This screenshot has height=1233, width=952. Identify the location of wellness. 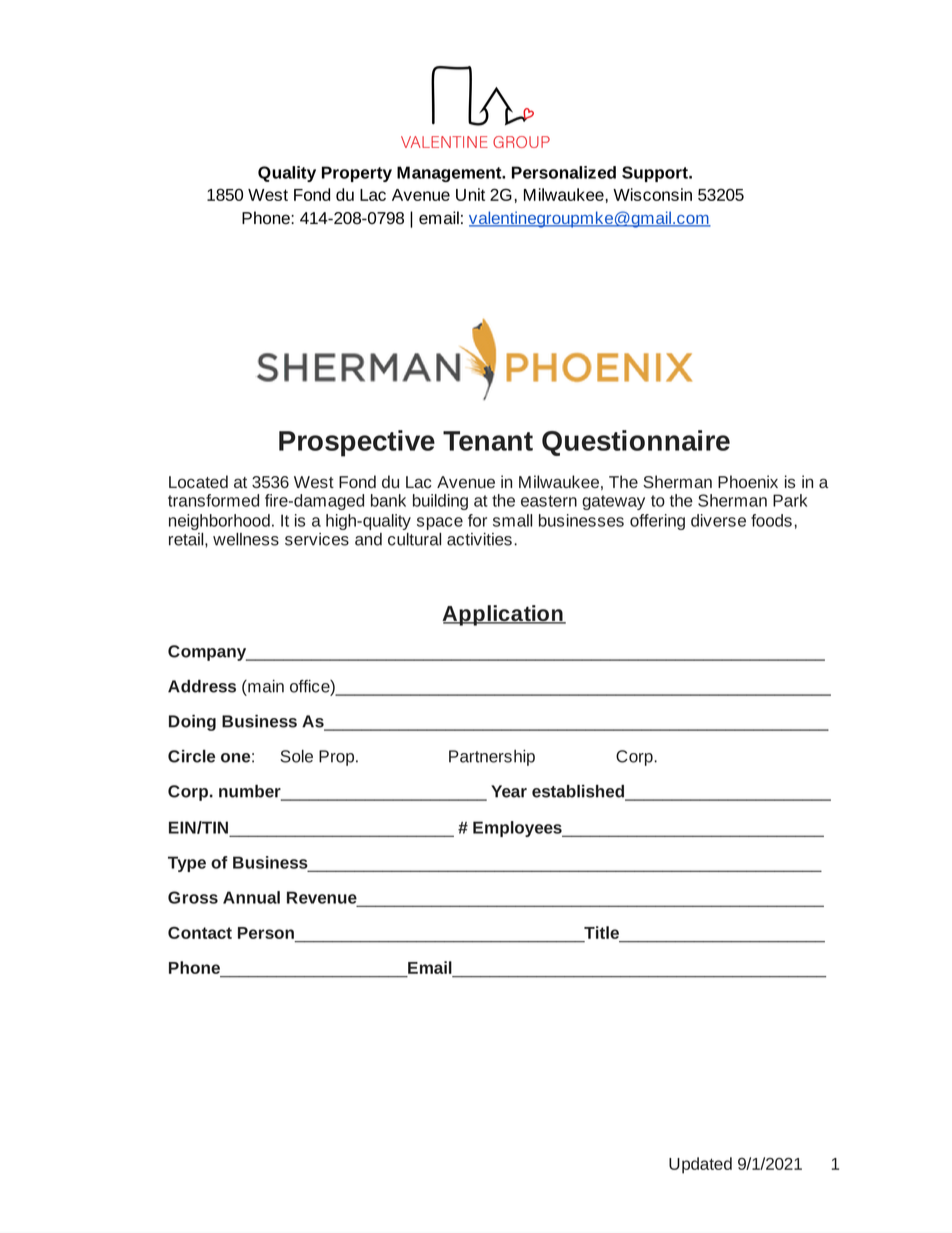
(246, 539).
